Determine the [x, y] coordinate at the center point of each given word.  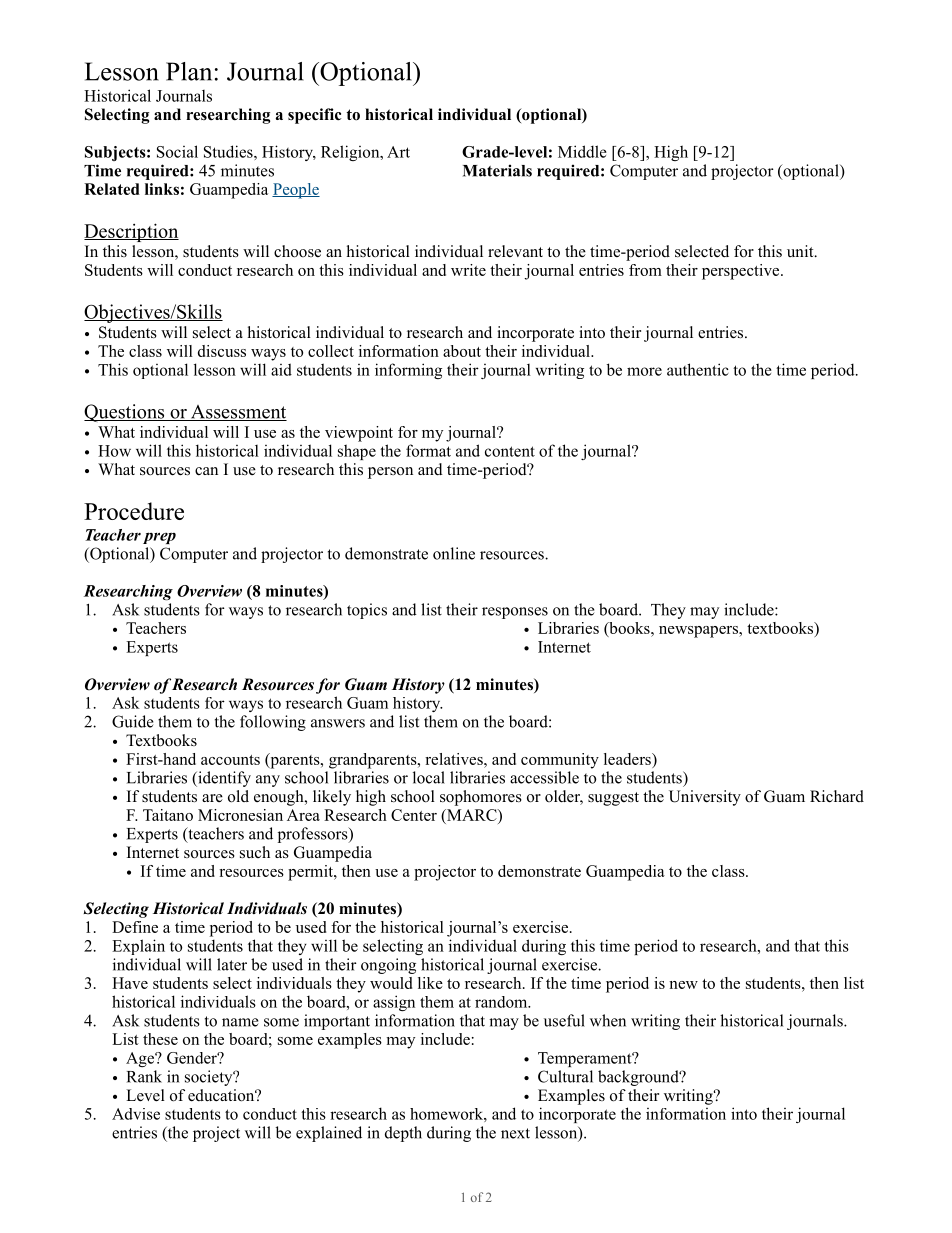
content [510, 451]
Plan [189, 71]
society [210, 1078]
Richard [837, 796]
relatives [455, 759]
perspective [742, 272]
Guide [133, 721]
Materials [497, 170]
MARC [472, 815]
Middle [582, 151]
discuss [222, 351]
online [454, 553]
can [206, 471]
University [705, 798]
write [468, 270]
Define [135, 927]
